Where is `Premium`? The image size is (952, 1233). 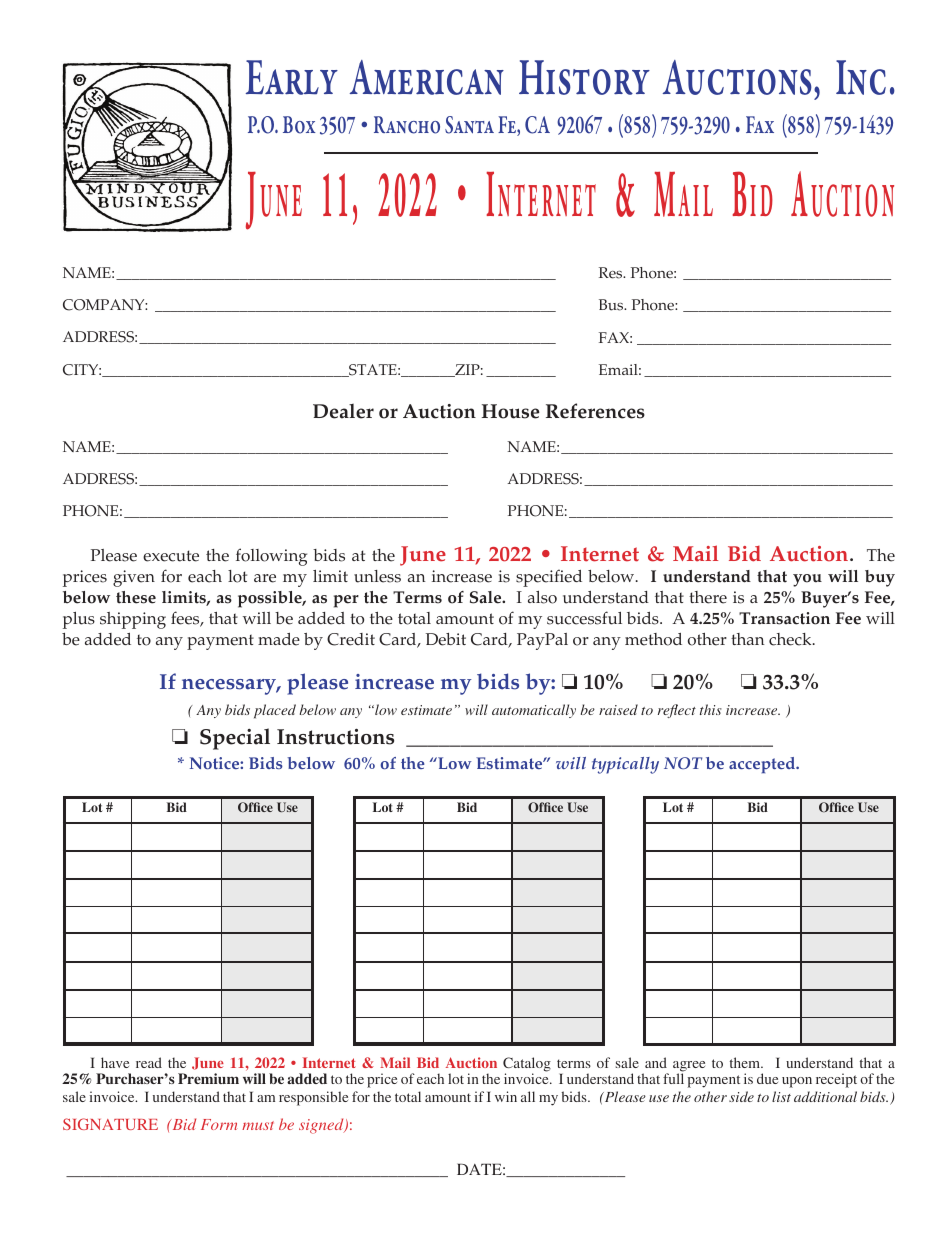 Premium is located at coordinates (208, 1078).
